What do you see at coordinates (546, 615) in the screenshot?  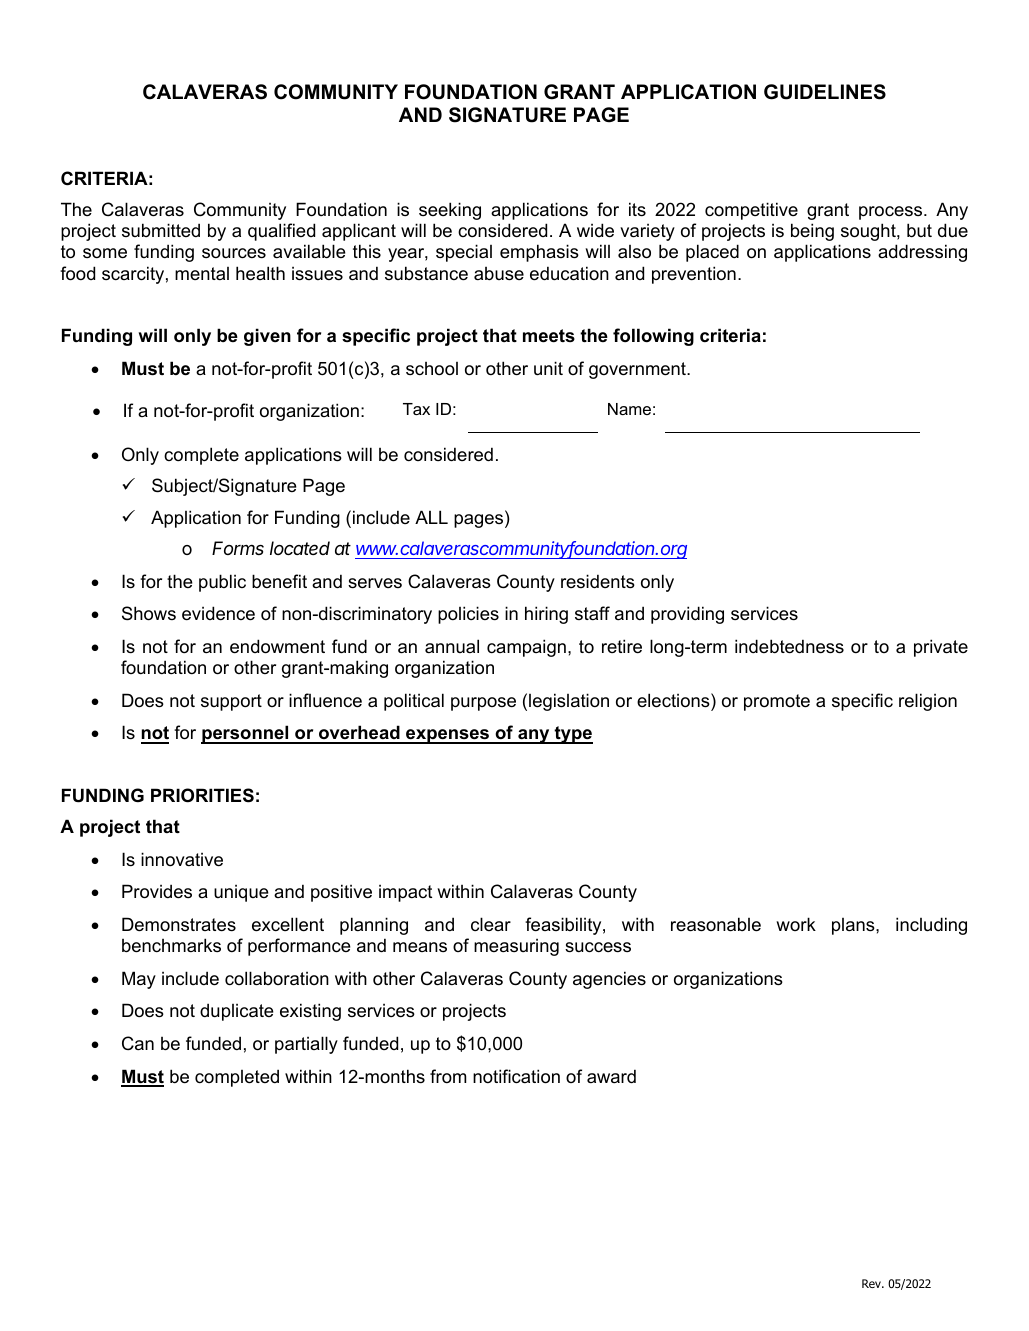 I see `hiring` at bounding box center [546, 615].
